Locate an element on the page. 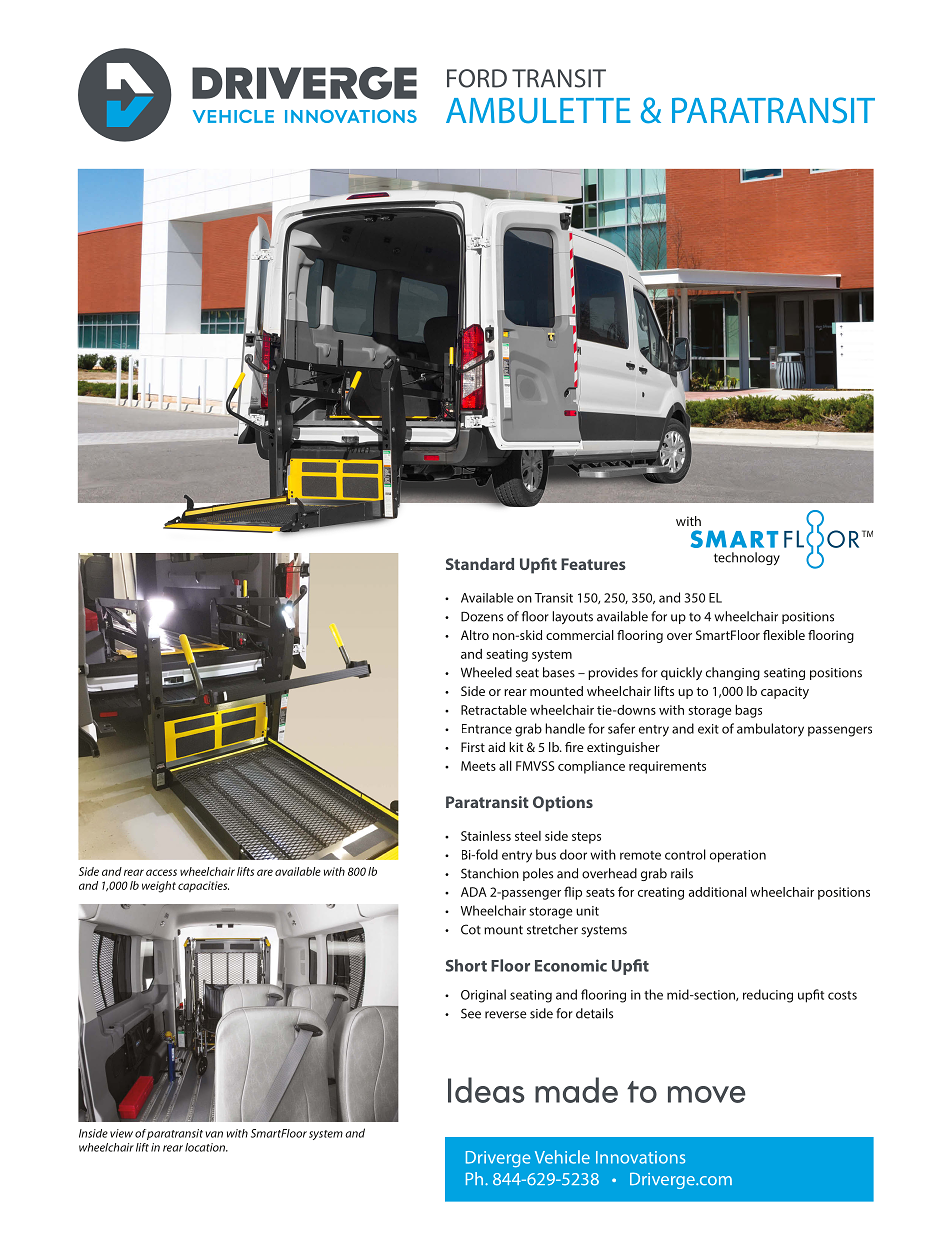 Image resolution: width=952 pixels, height=1233 pixels. technology is located at coordinates (747, 558).
